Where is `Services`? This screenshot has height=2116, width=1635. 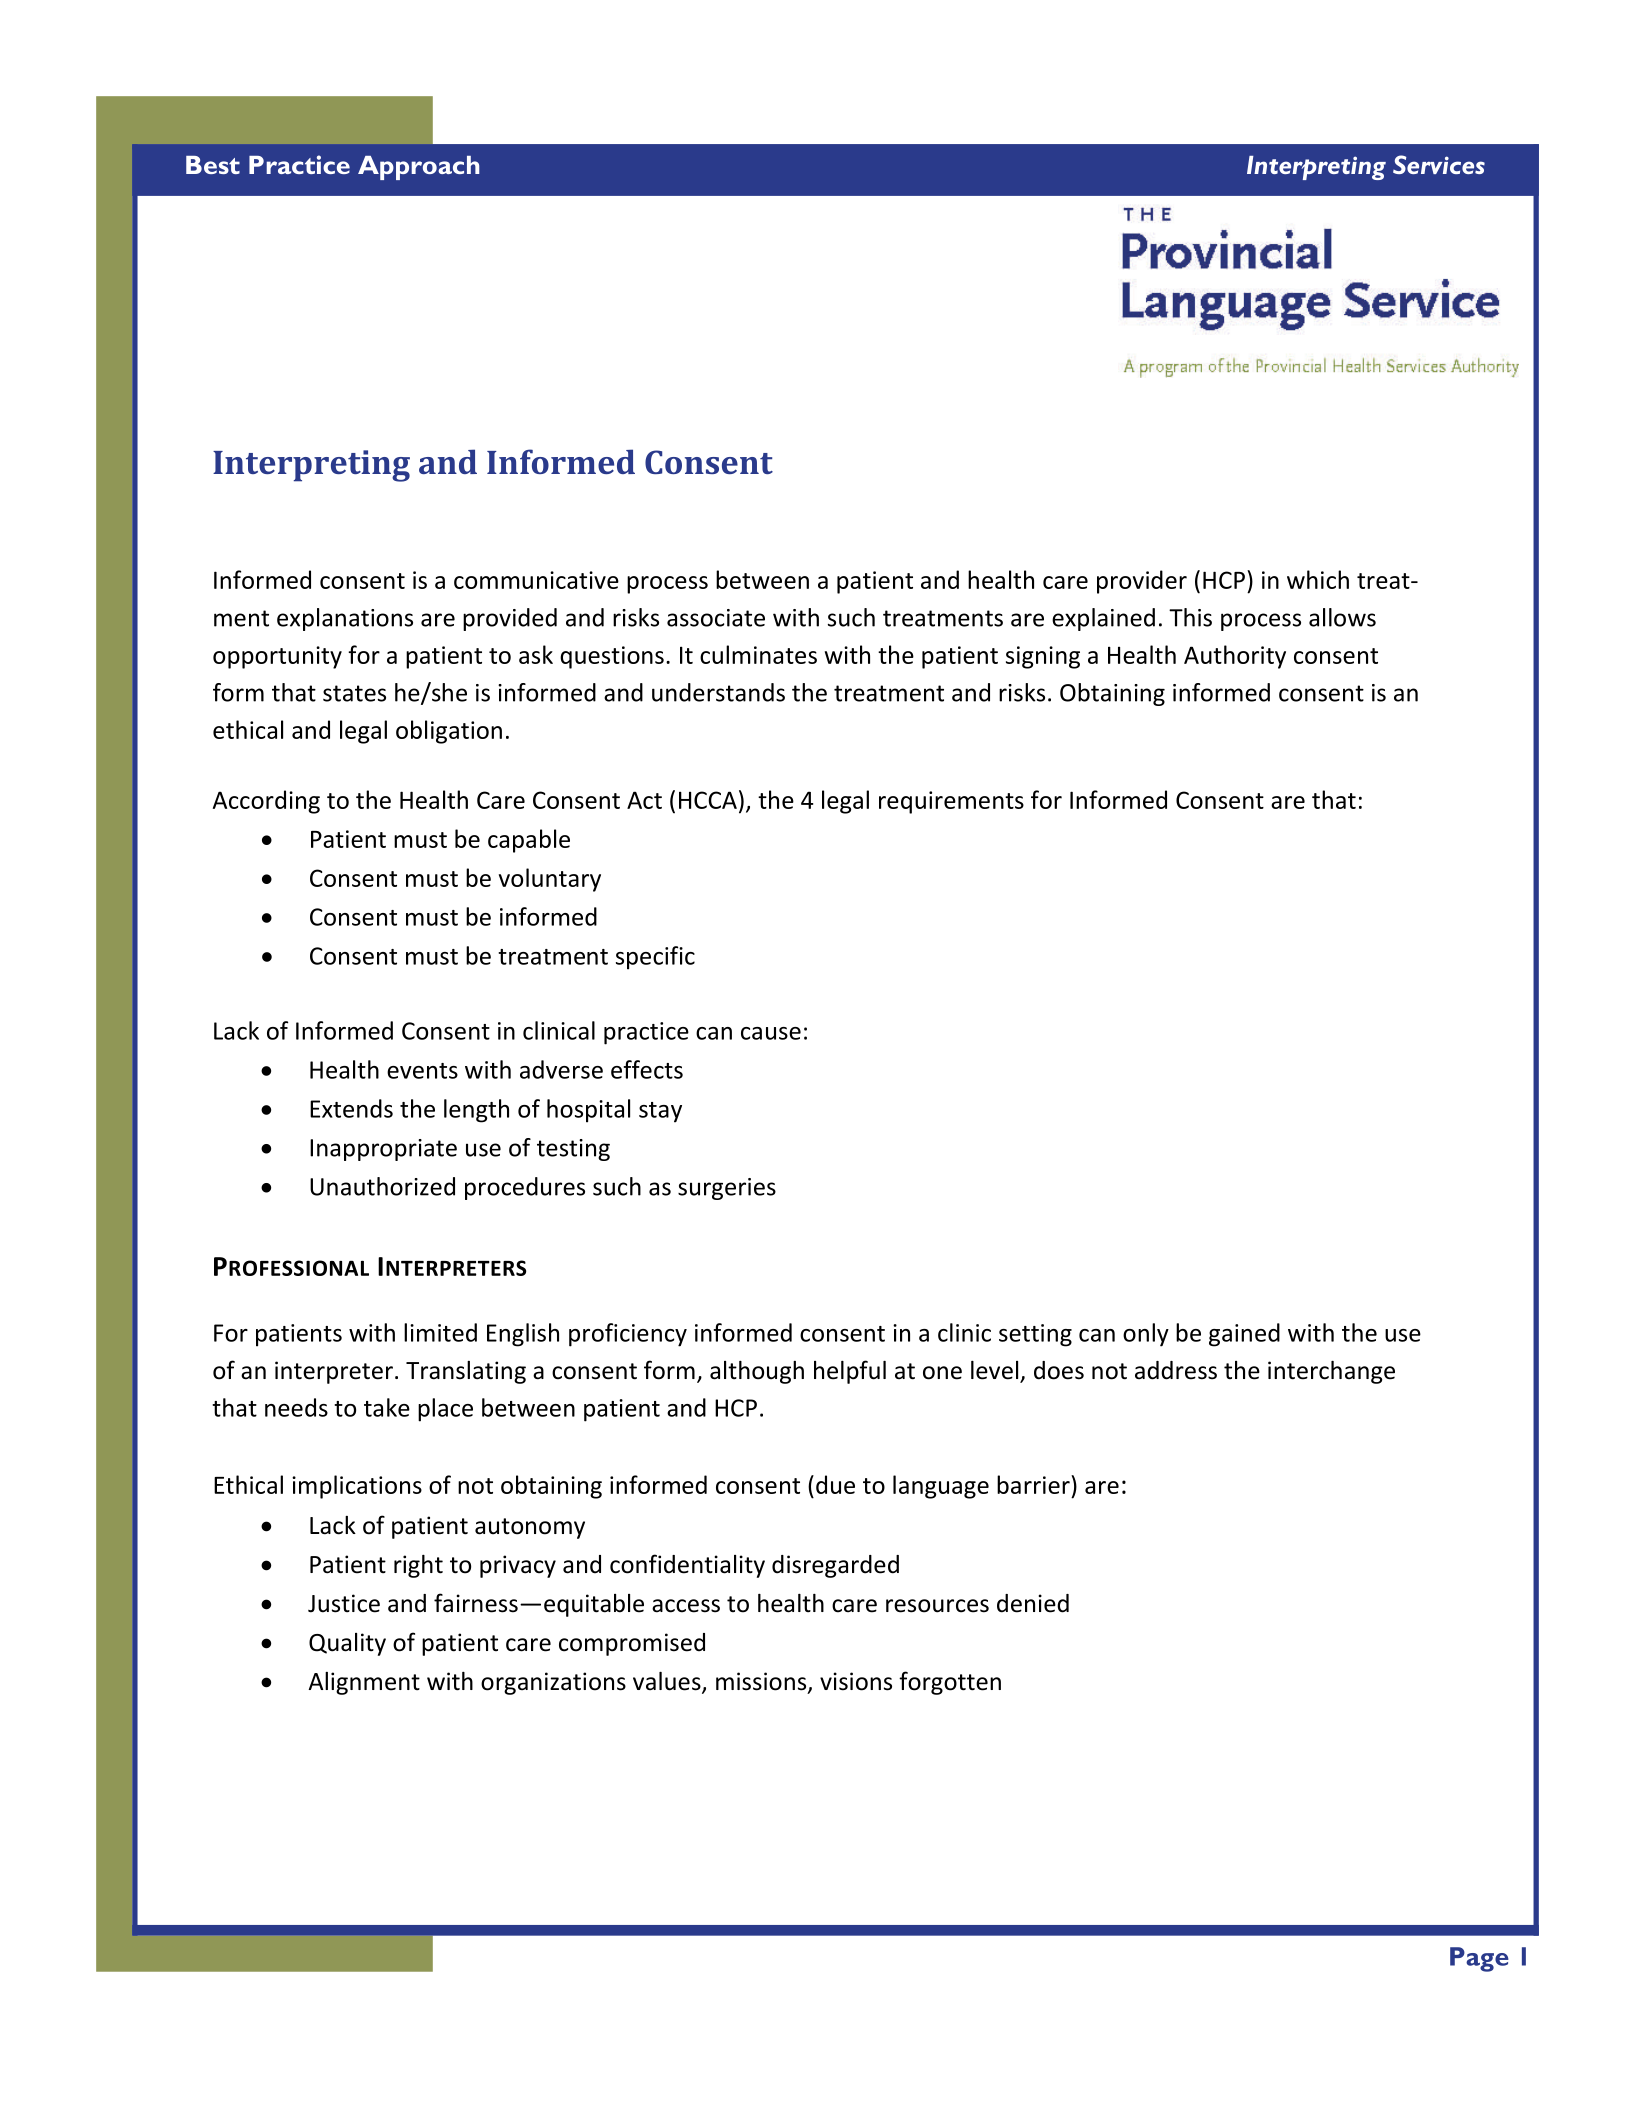
Services is located at coordinates (1439, 164).
